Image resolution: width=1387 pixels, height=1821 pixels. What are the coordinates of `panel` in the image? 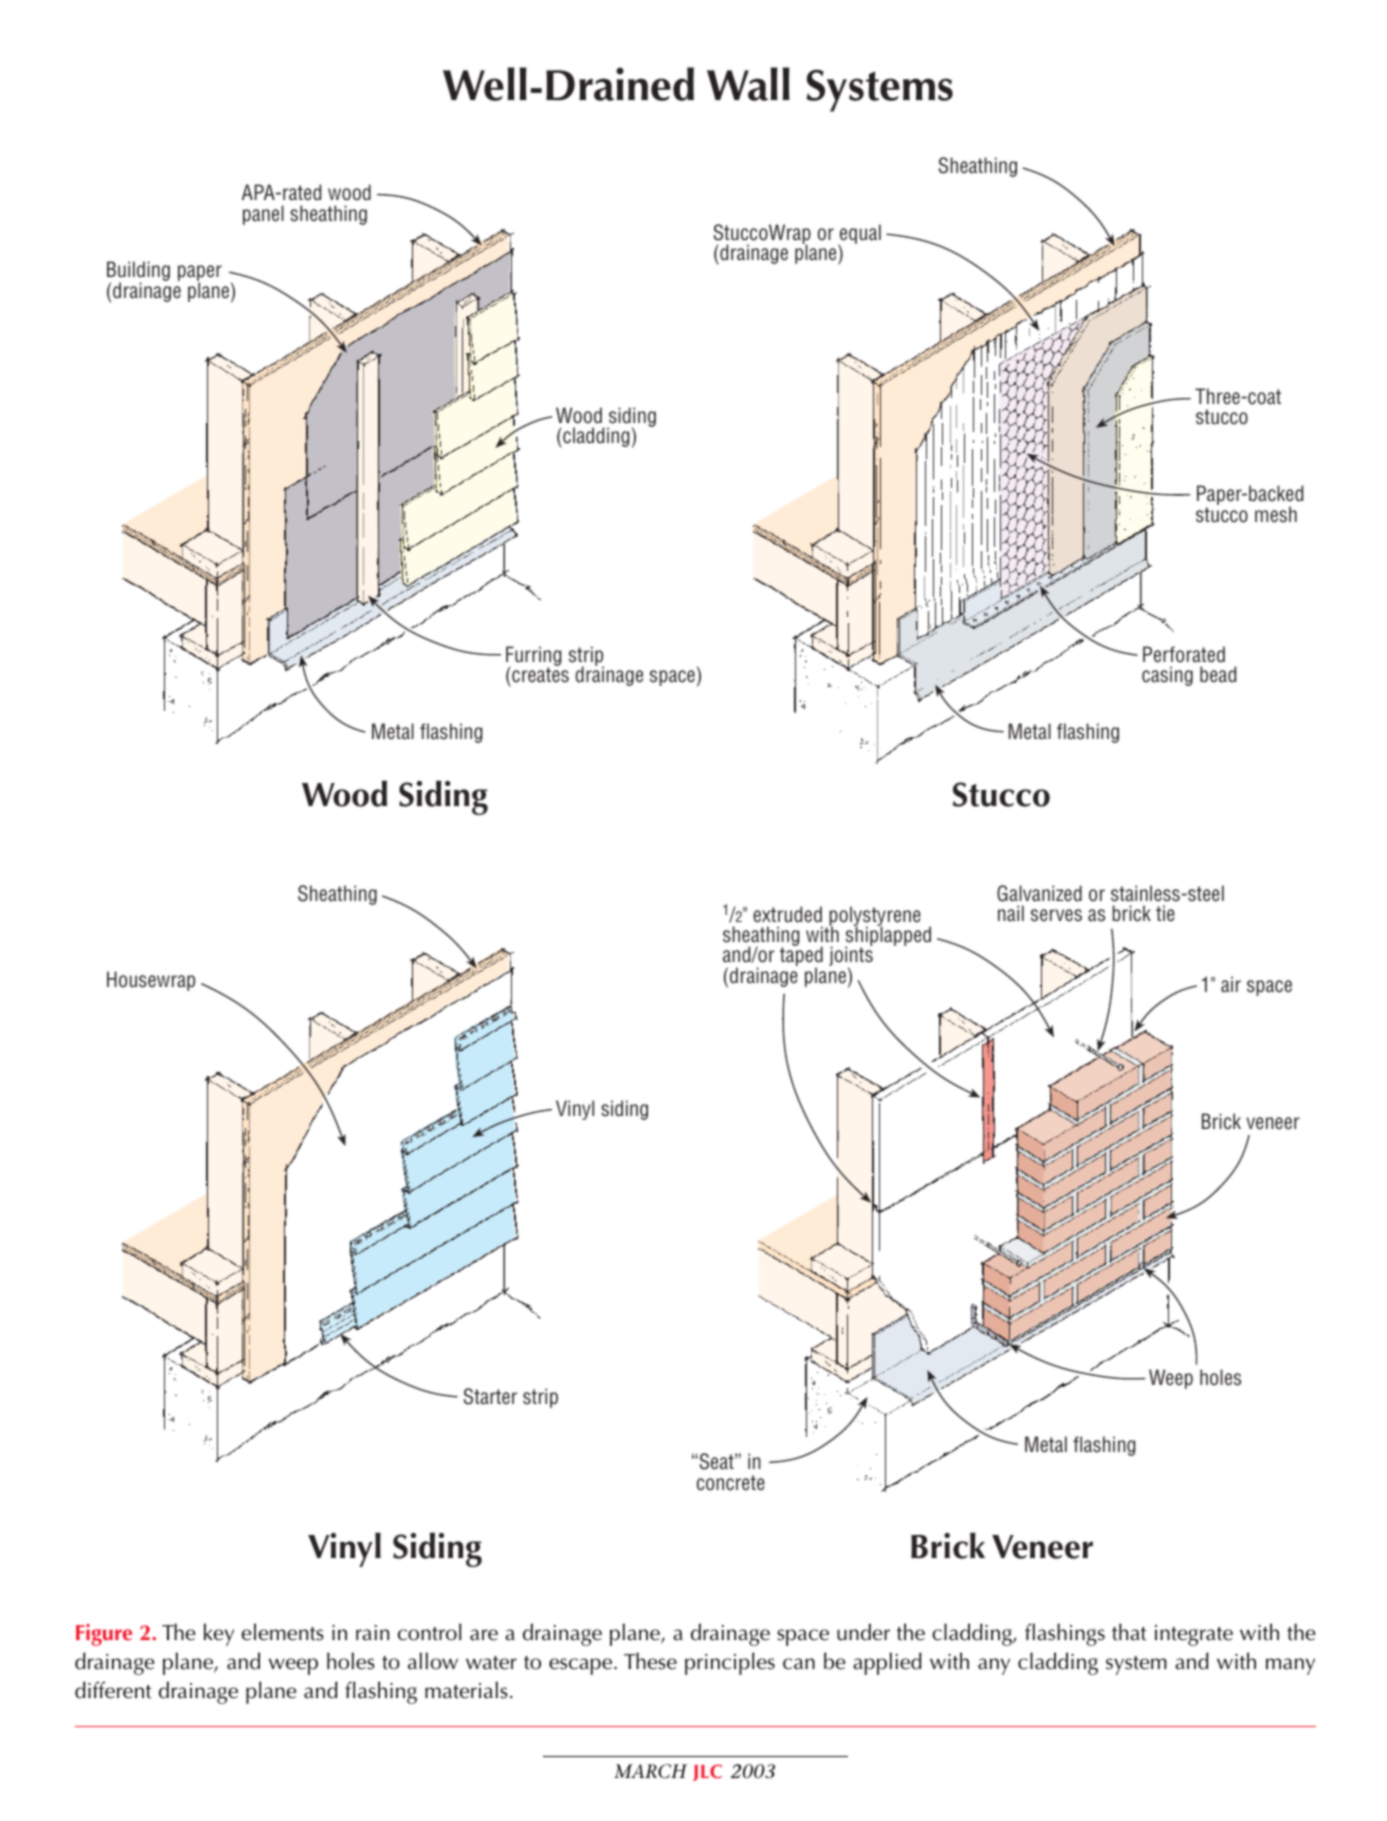 It's located at (263, 215).
